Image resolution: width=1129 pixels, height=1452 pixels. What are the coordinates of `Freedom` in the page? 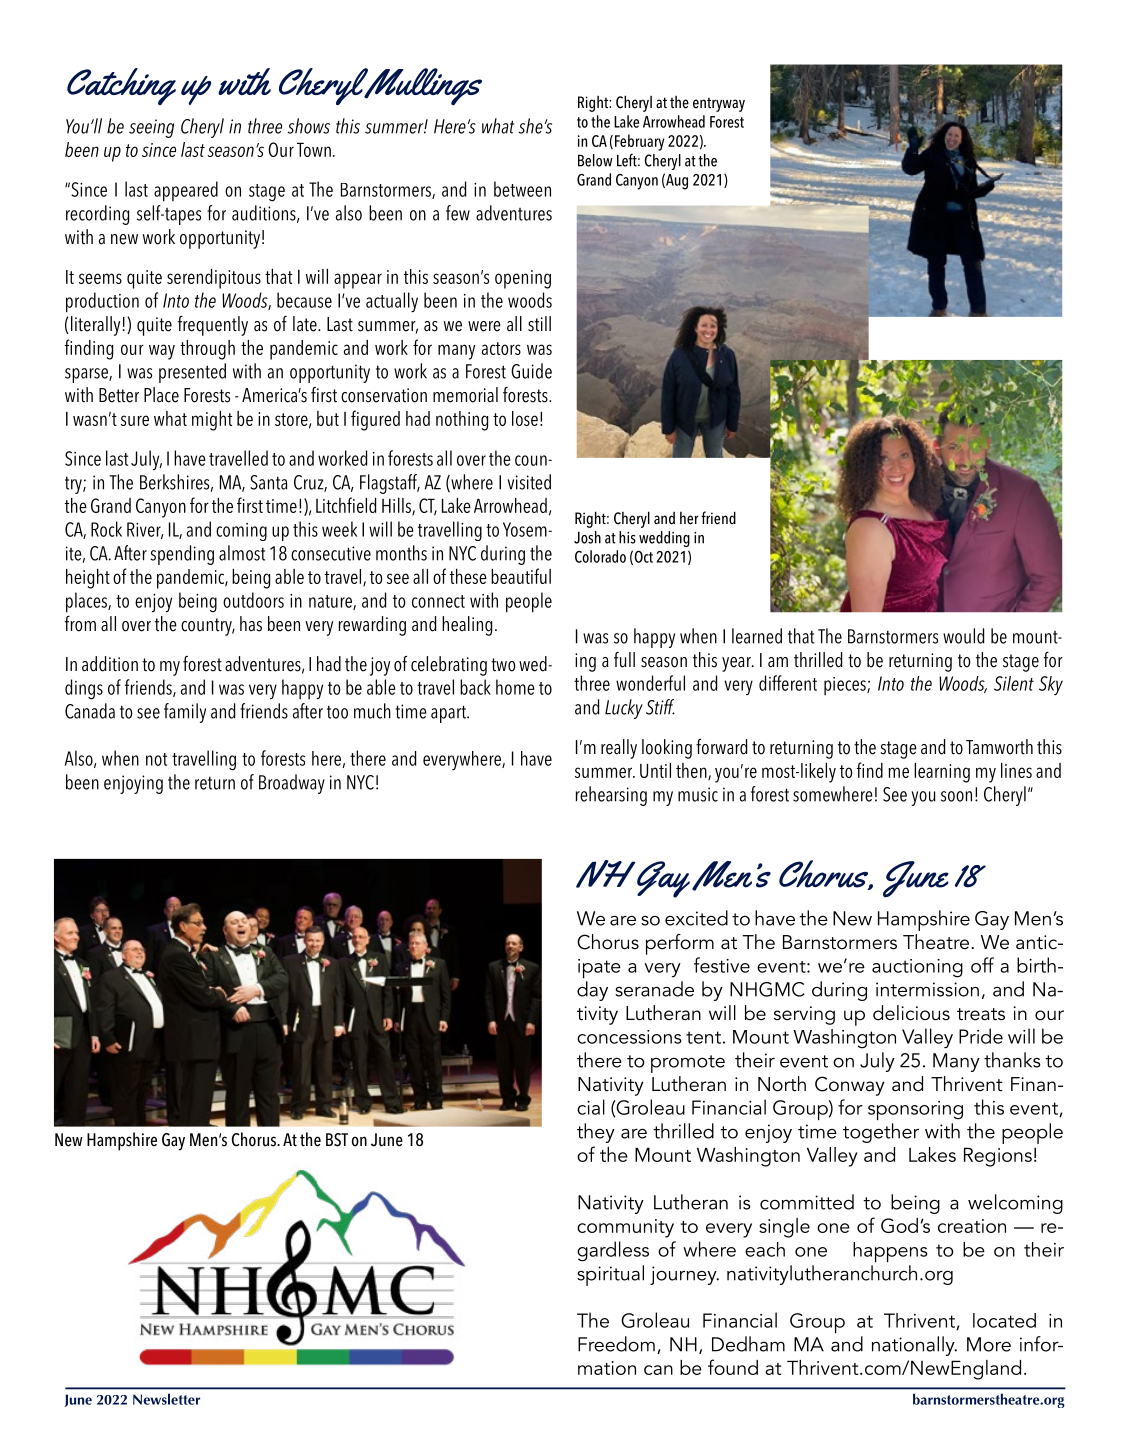 It's located at (616, 1344).
